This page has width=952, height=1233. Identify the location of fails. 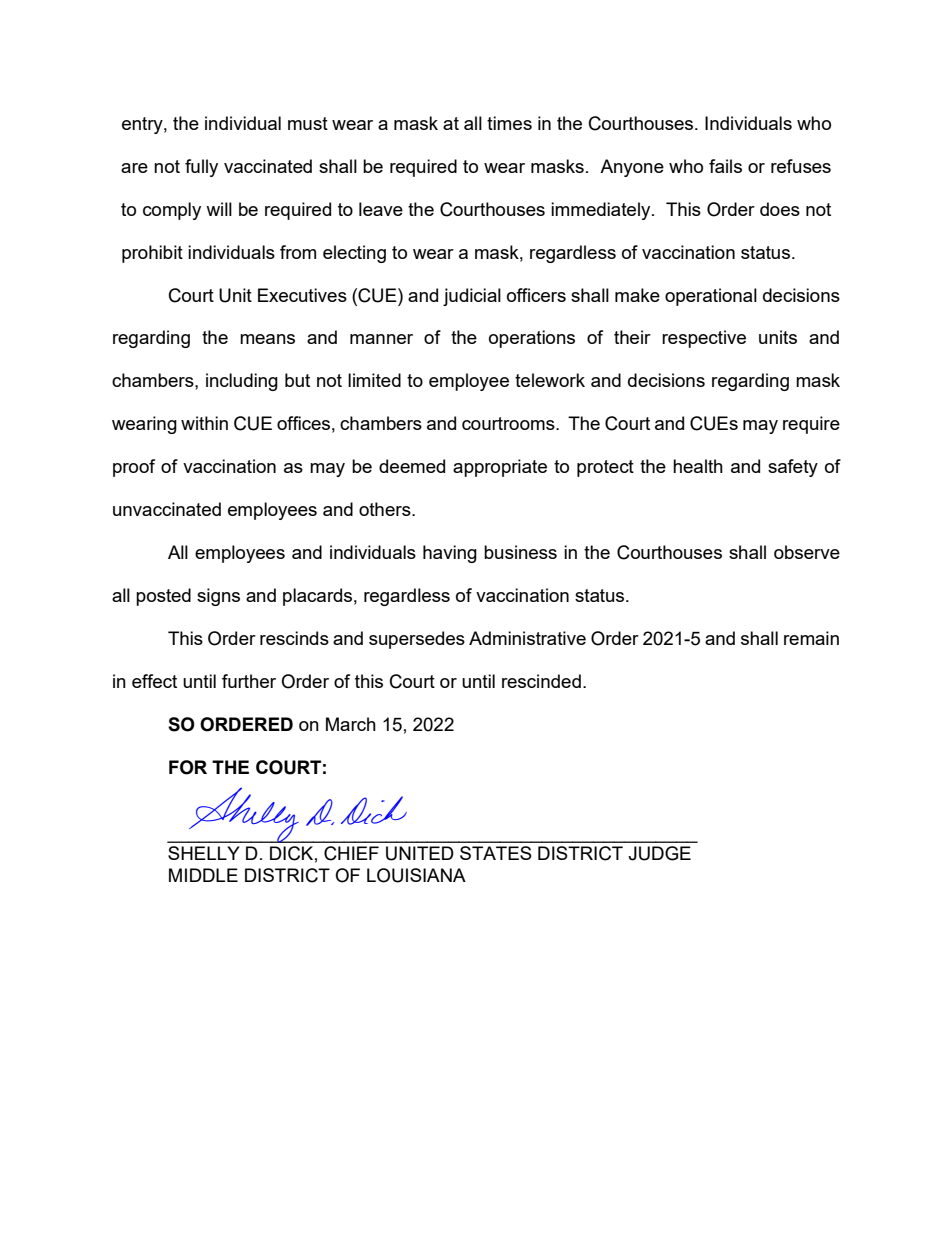
(725, 166).
